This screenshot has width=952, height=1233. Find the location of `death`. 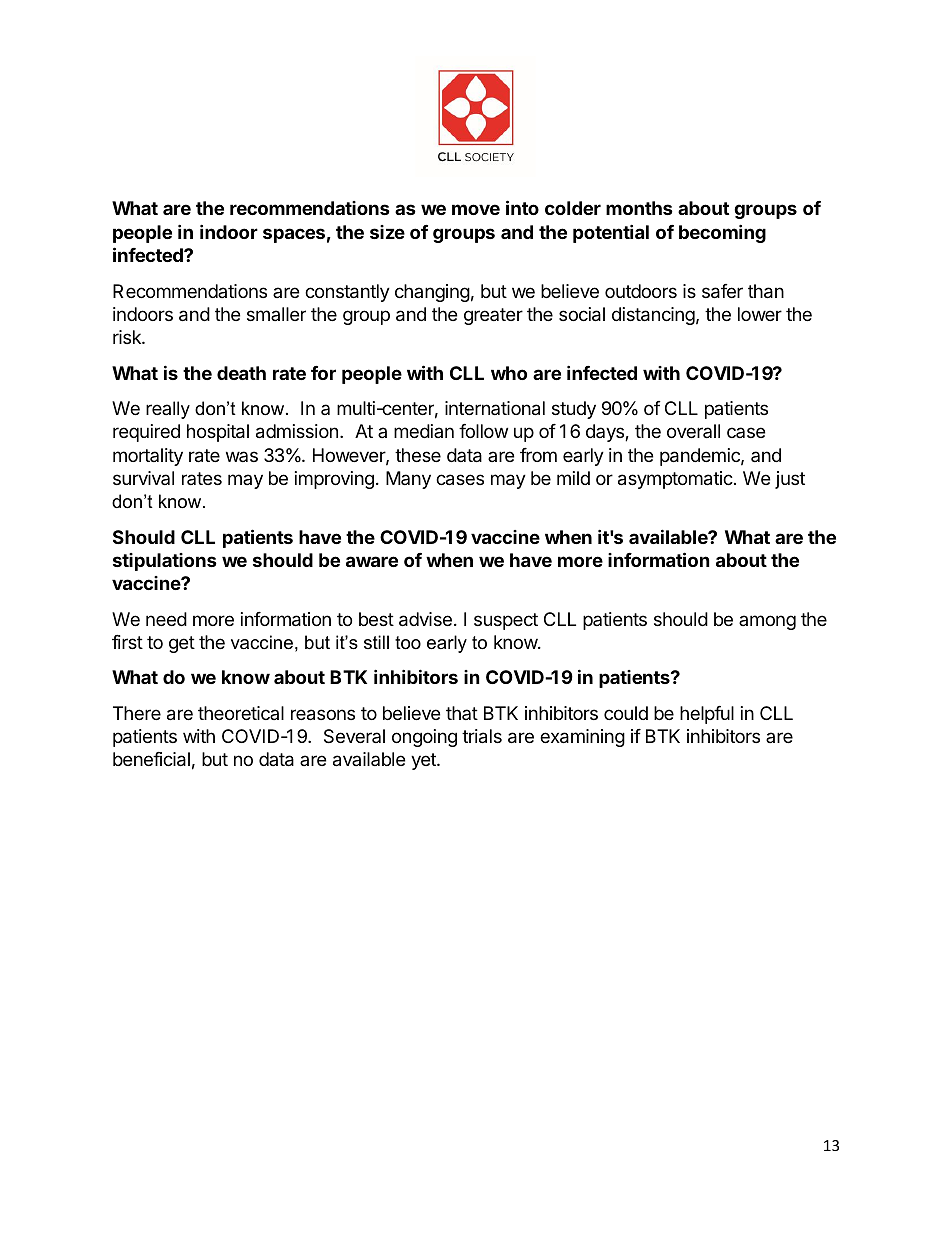

death is located at coordinates (241, 373).
